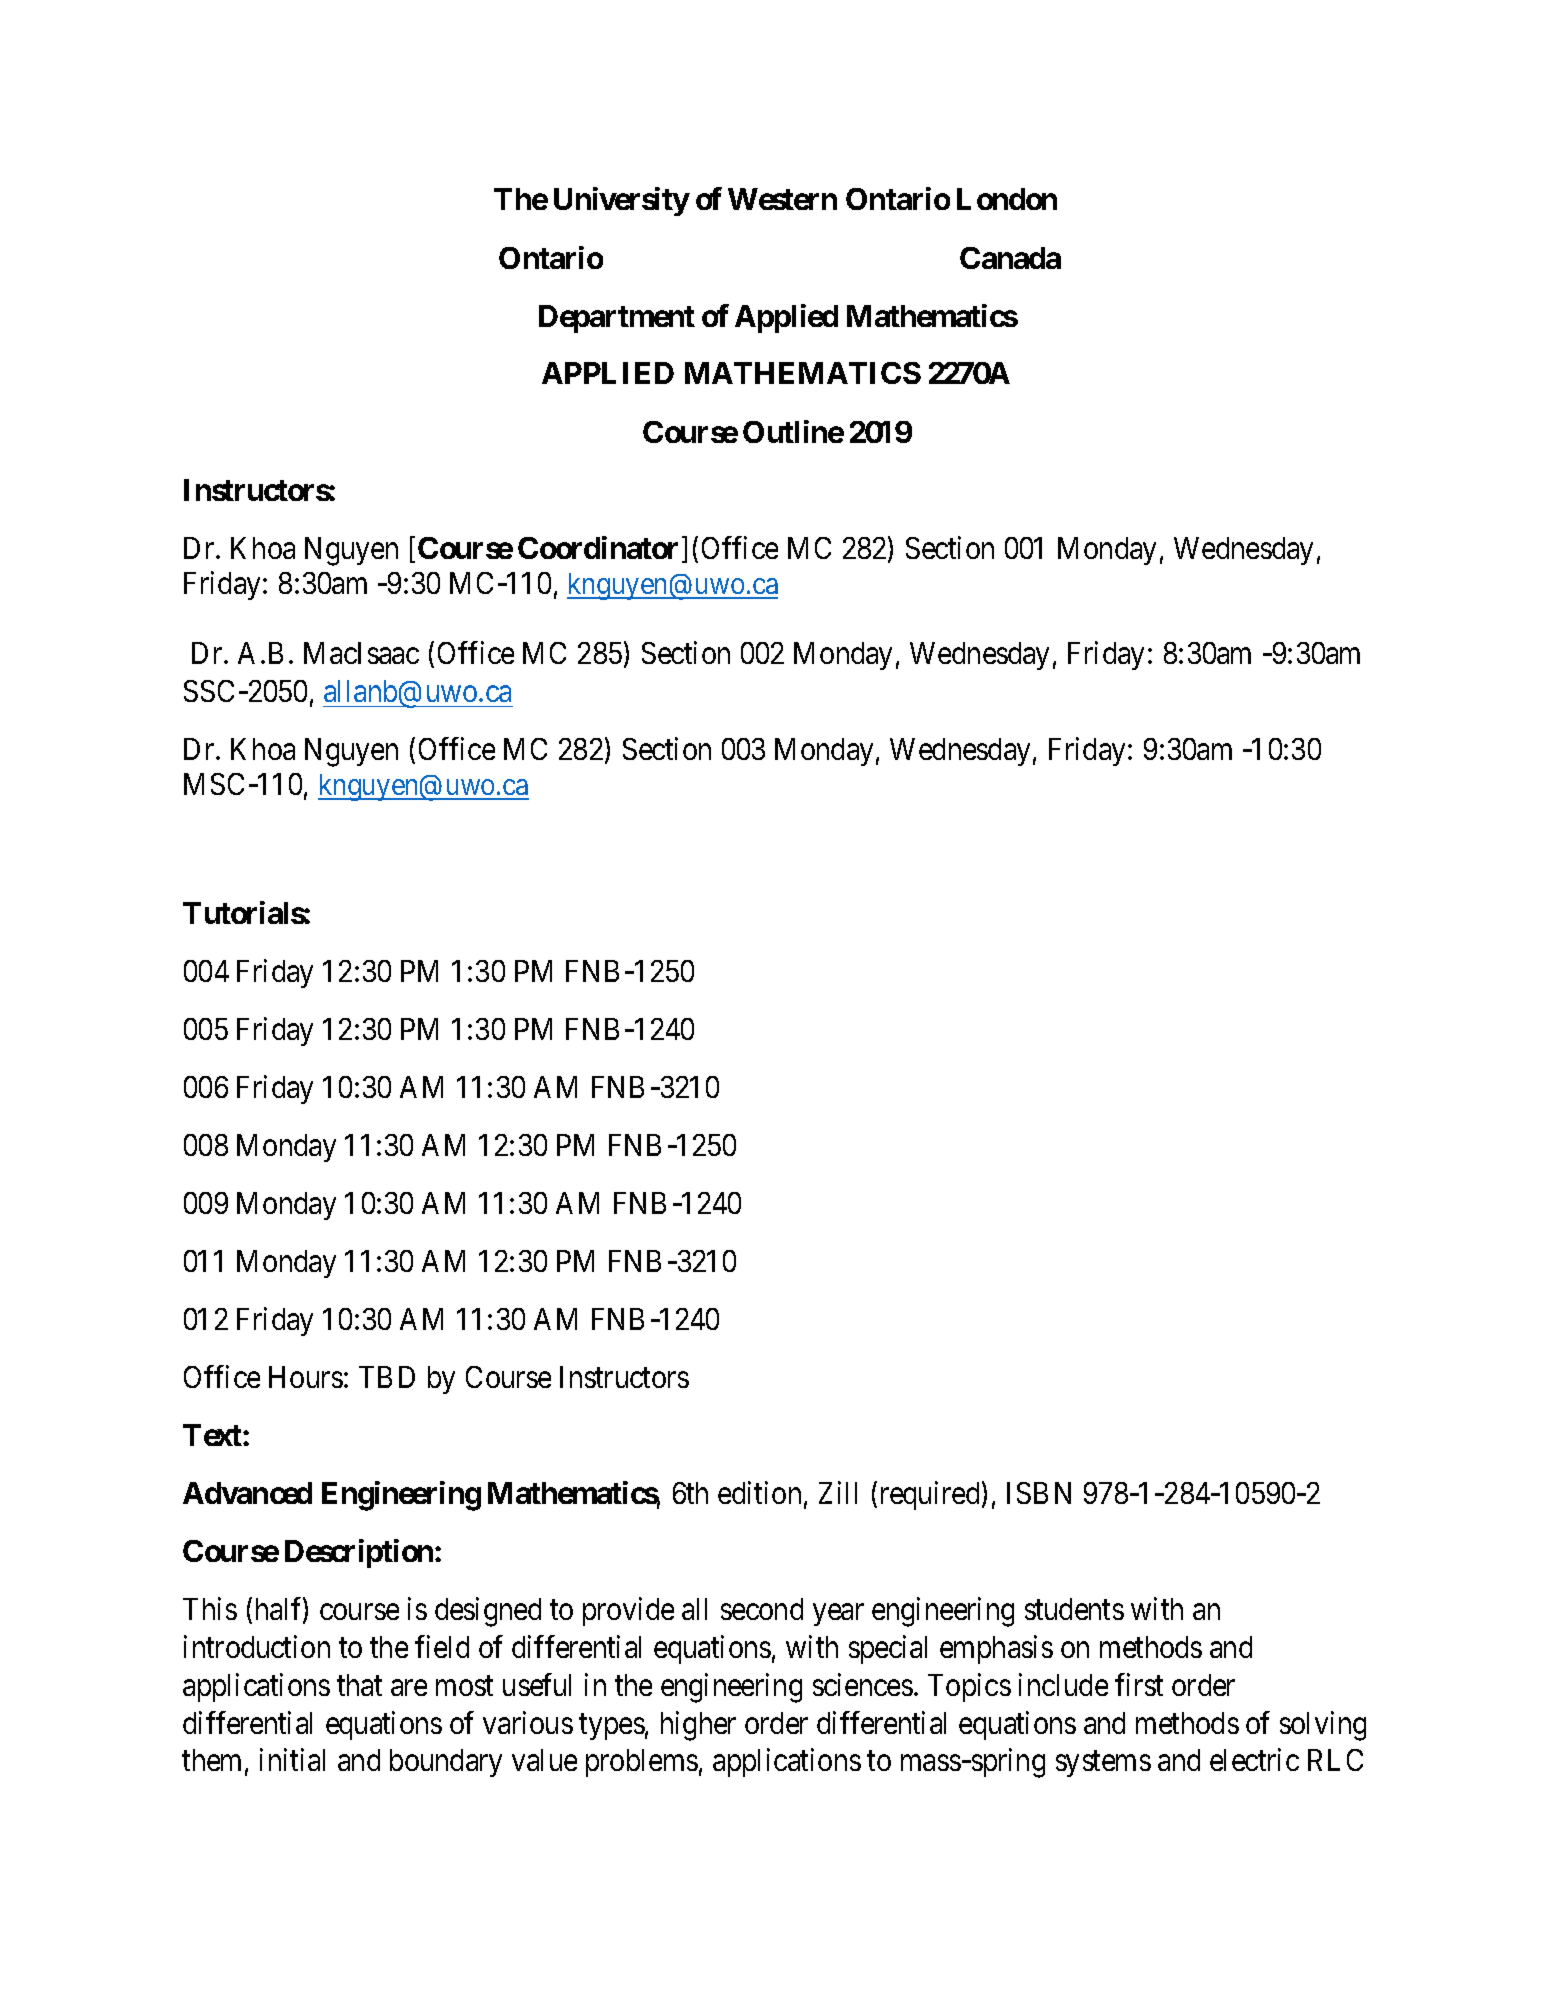 The width and height of the image is (1552, 2008). What do you see at coordinates (1039, 1493) in the image?
I see `ISBN` at bounding box center [1039, 1493].
